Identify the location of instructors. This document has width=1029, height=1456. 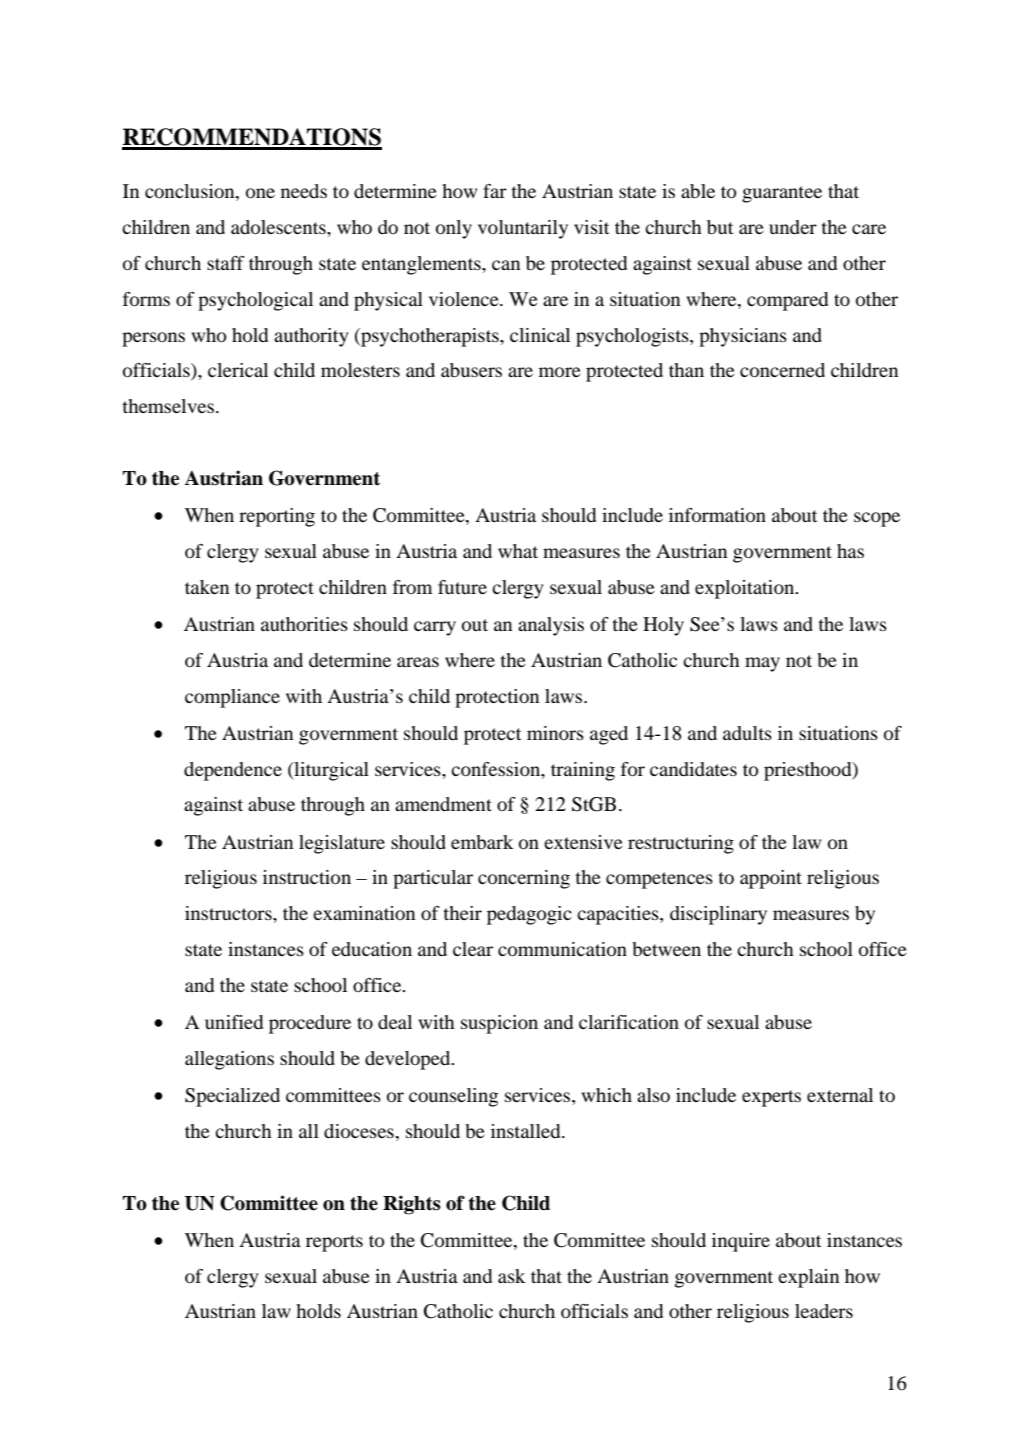
(229, 913).
